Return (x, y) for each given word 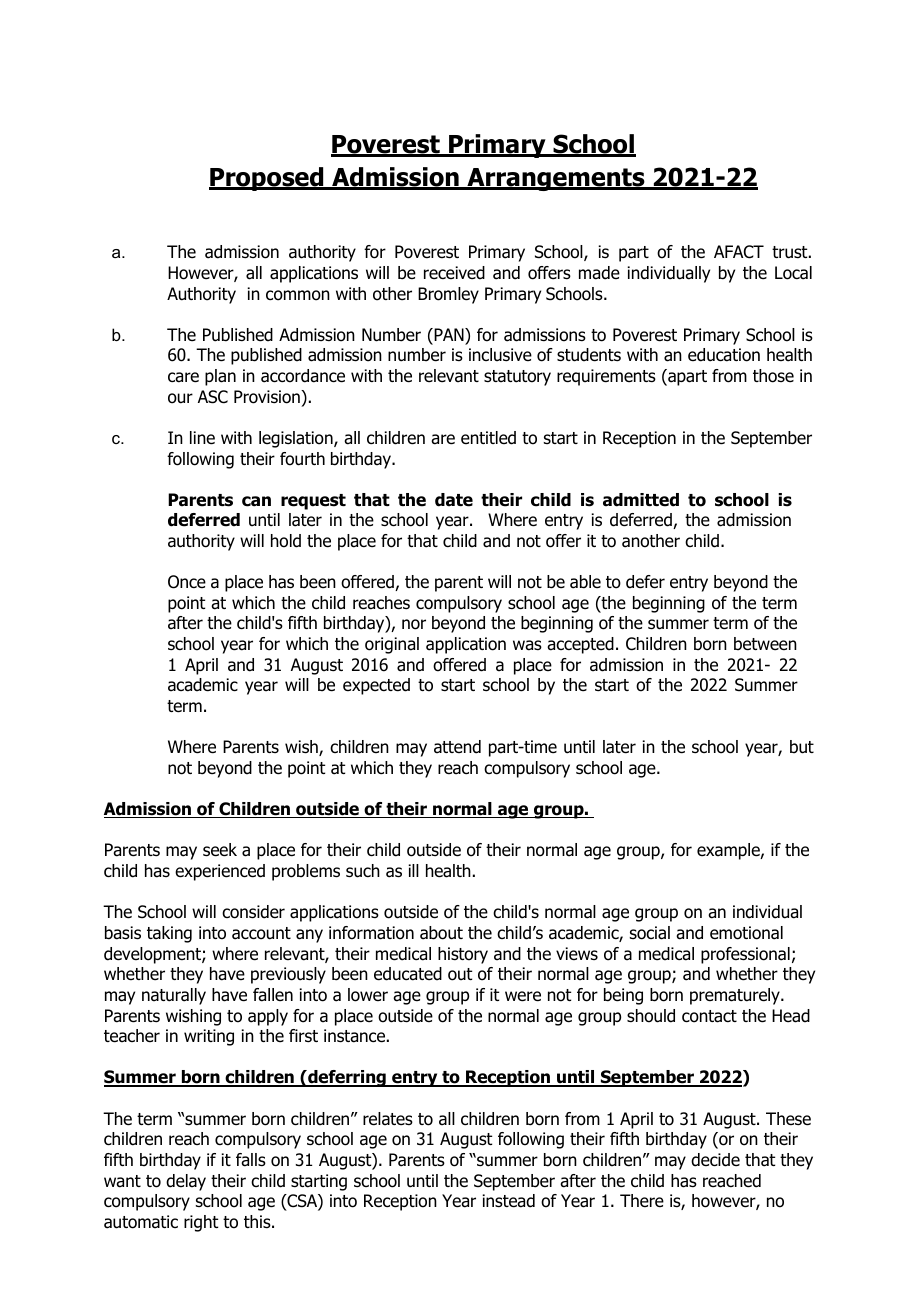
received (454, 273)
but (802, 747)
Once (187, 582)
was (527, 645)
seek (220, 850)
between (765, 644)
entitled (488, 438)
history (463, 955)
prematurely (736, 996)
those (773, 376)
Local (793, 273)
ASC (213, 397)
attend (457, 747)
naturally (174, 996)
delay (186, 1182)
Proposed (267, 179)
